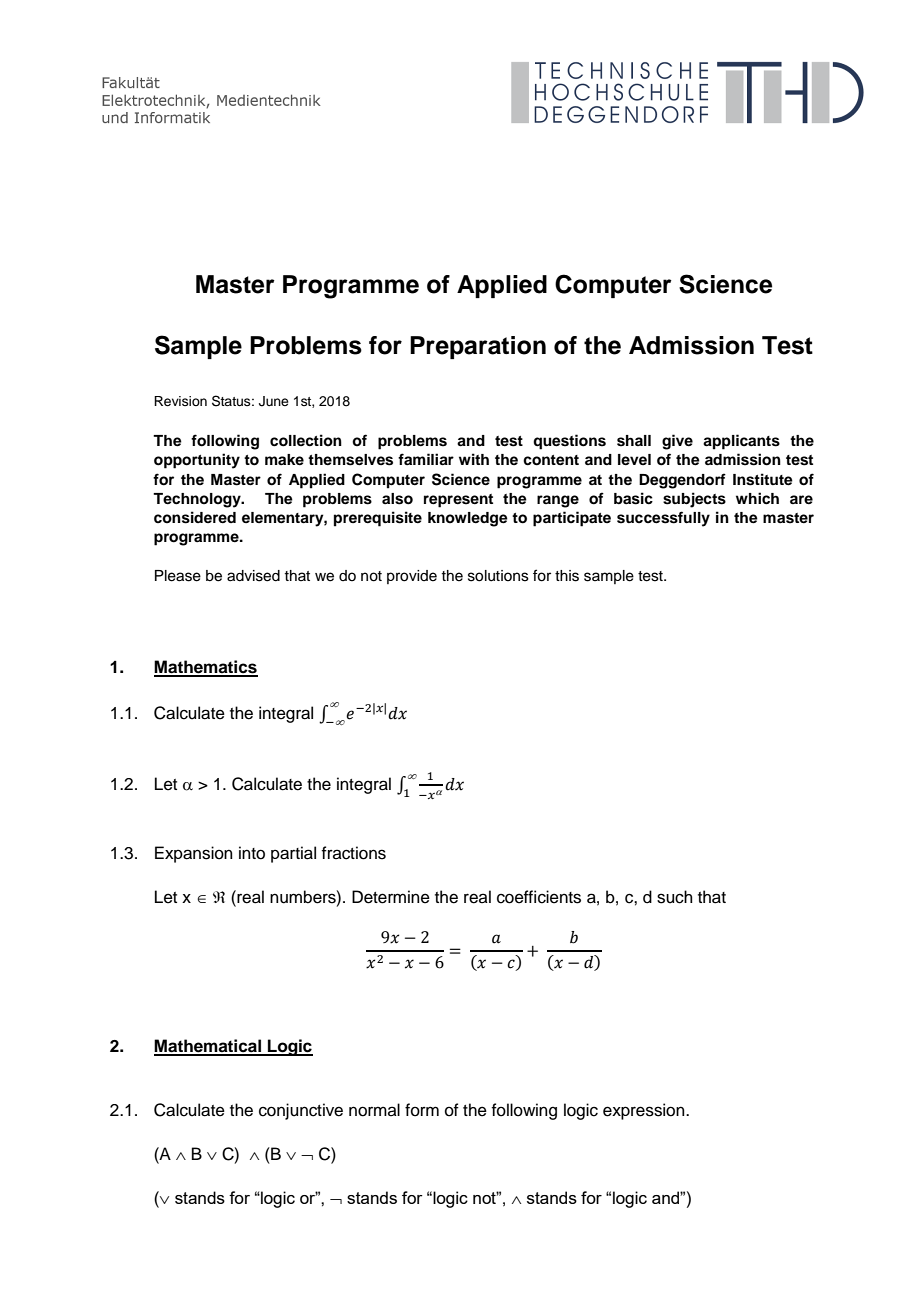  What do you see at coordinates (391, 897) in the screenshot?
I see `Determine` at bounding box center [391, 897].
